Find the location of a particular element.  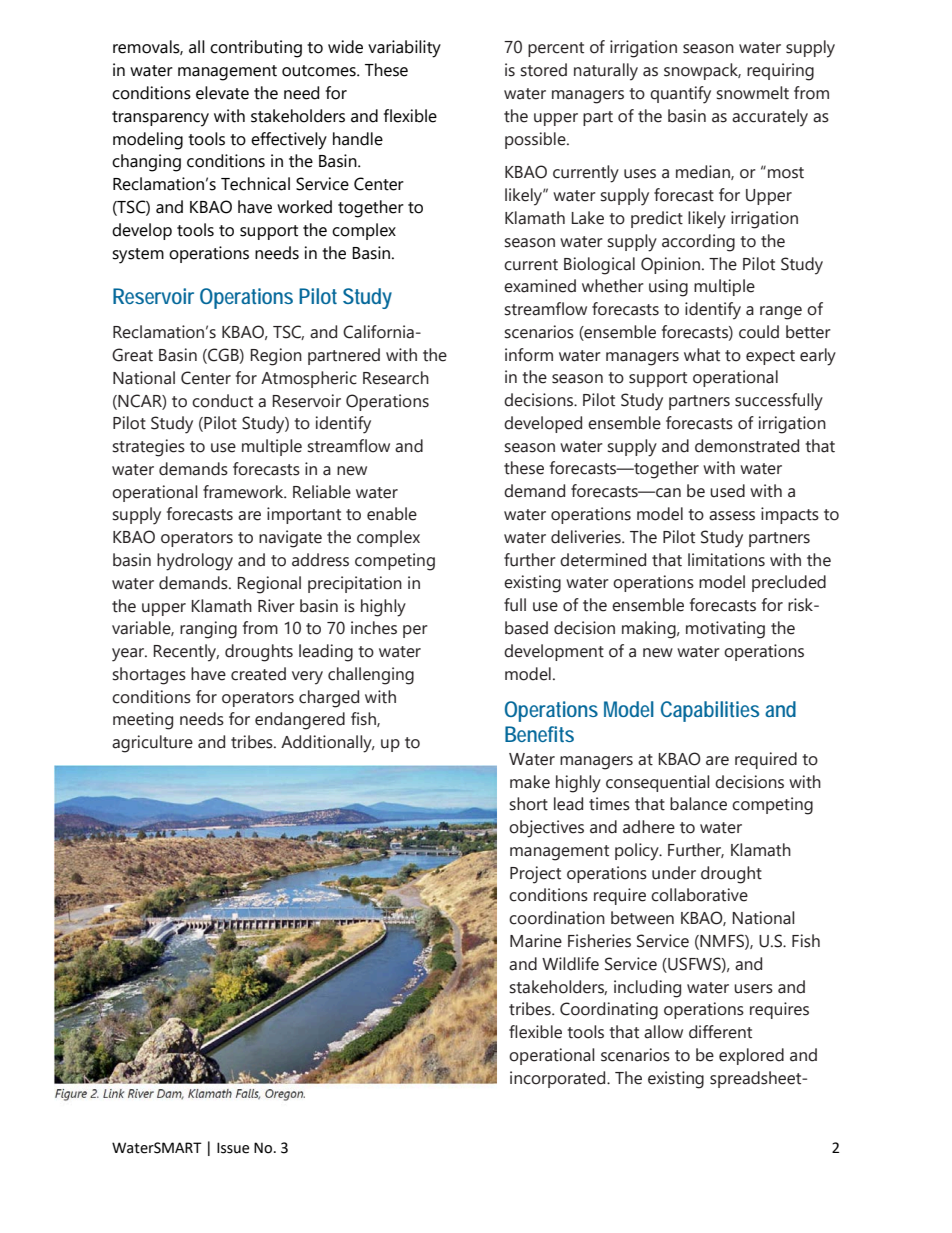

motivating is located at coordinates (725, 630).
